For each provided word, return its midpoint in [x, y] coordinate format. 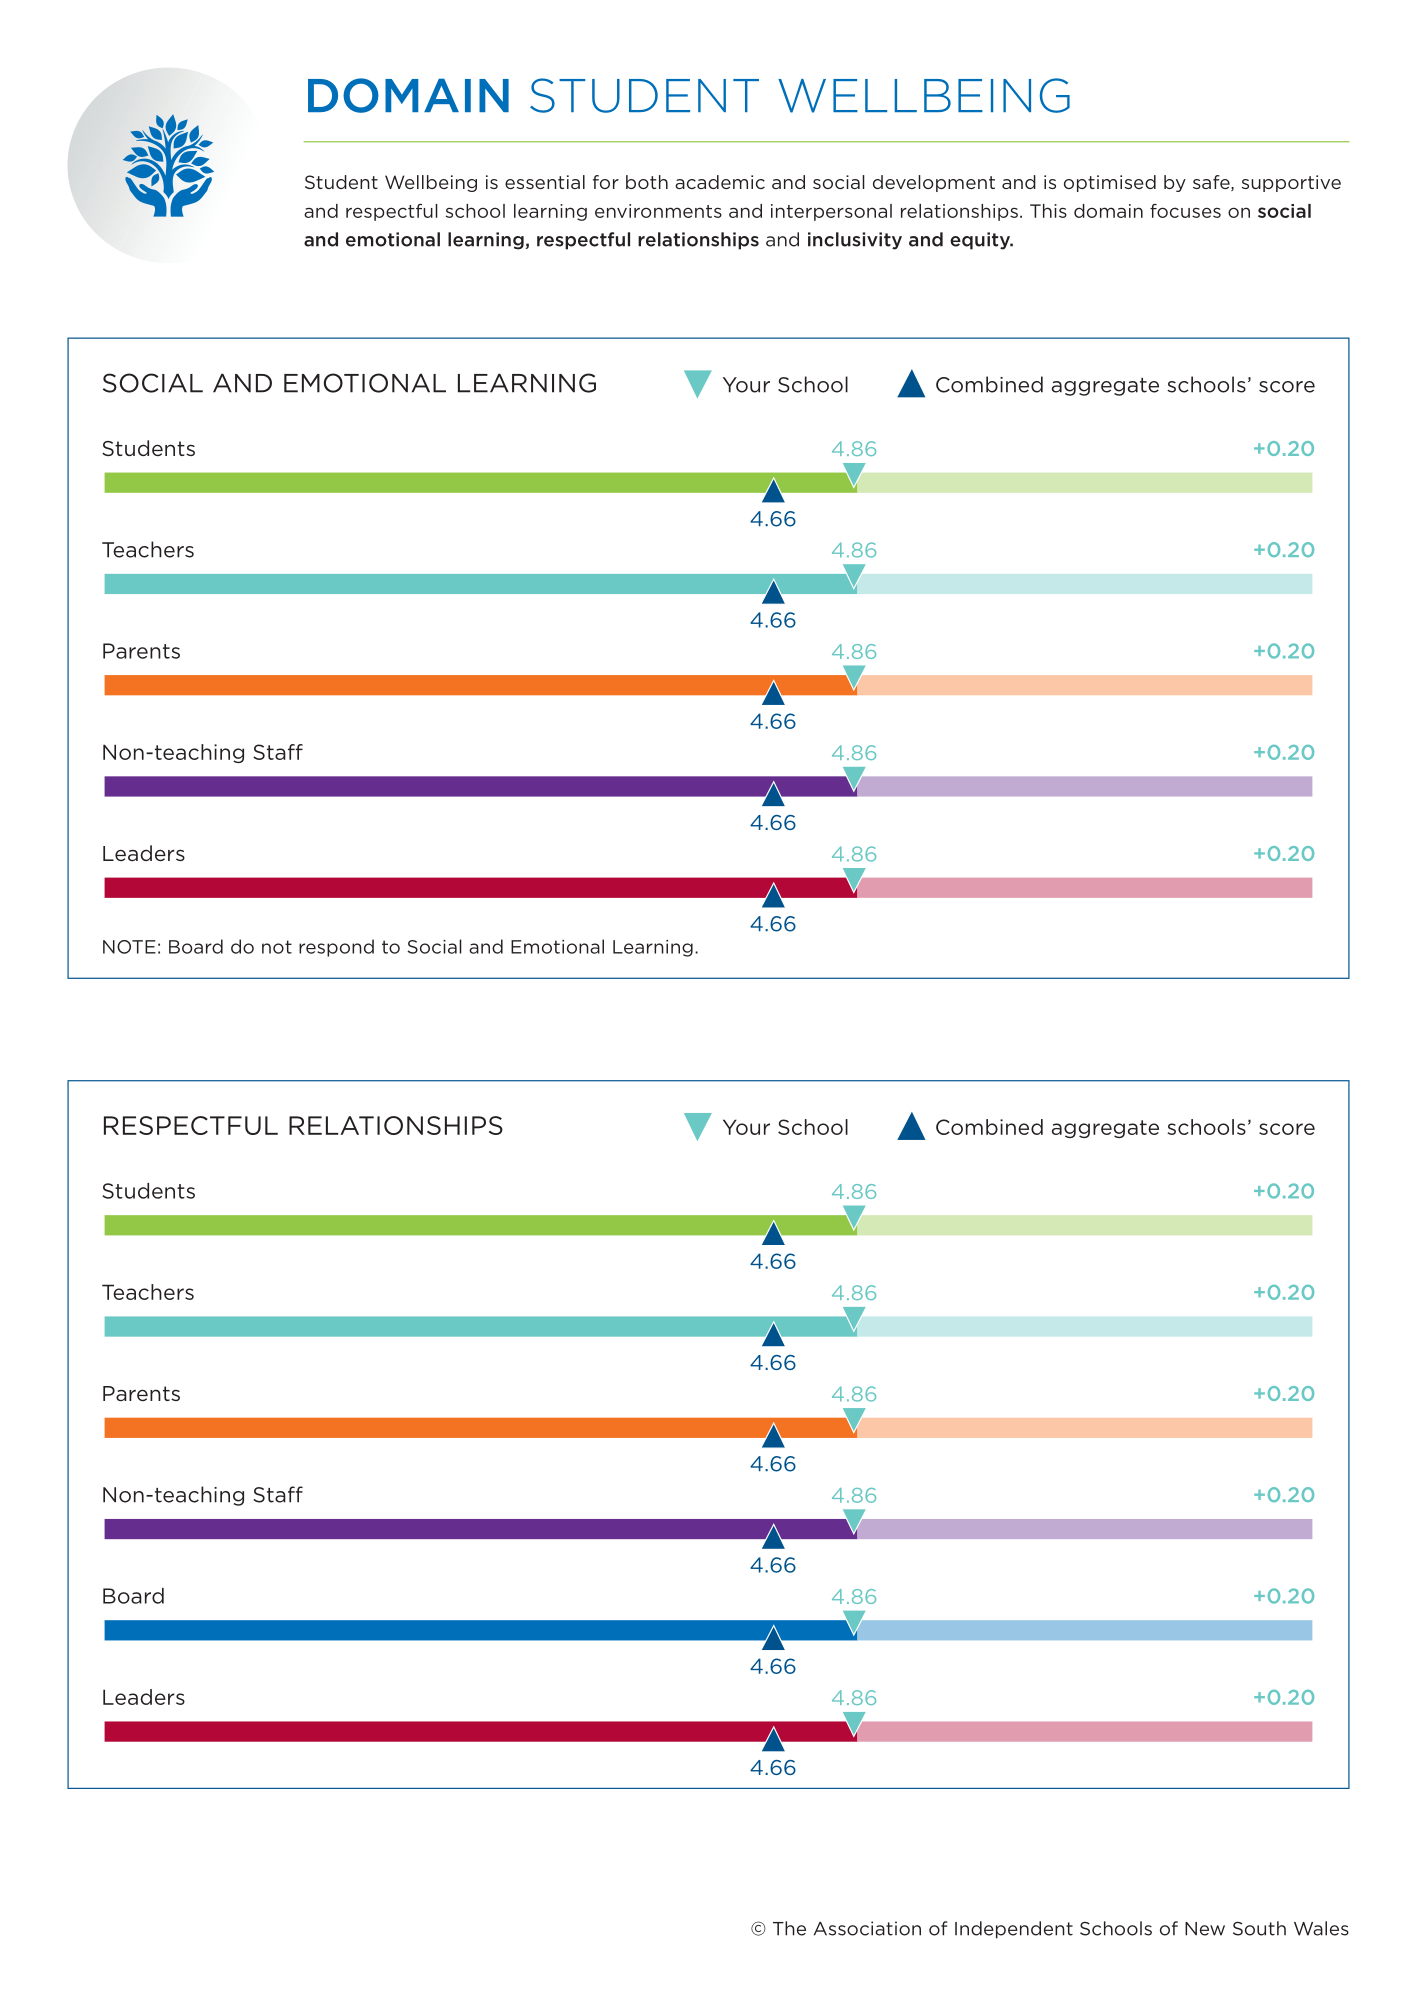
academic [720, 182]
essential [545, 182]
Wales [1321, 1928]
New [1205, 1929]
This [1048, 211]
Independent [1014, 1930]
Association [867, 1928]
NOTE [129, 947]
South [1259, 1928]
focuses [1185, 211]
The [789, 1928]
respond [336, 948]
